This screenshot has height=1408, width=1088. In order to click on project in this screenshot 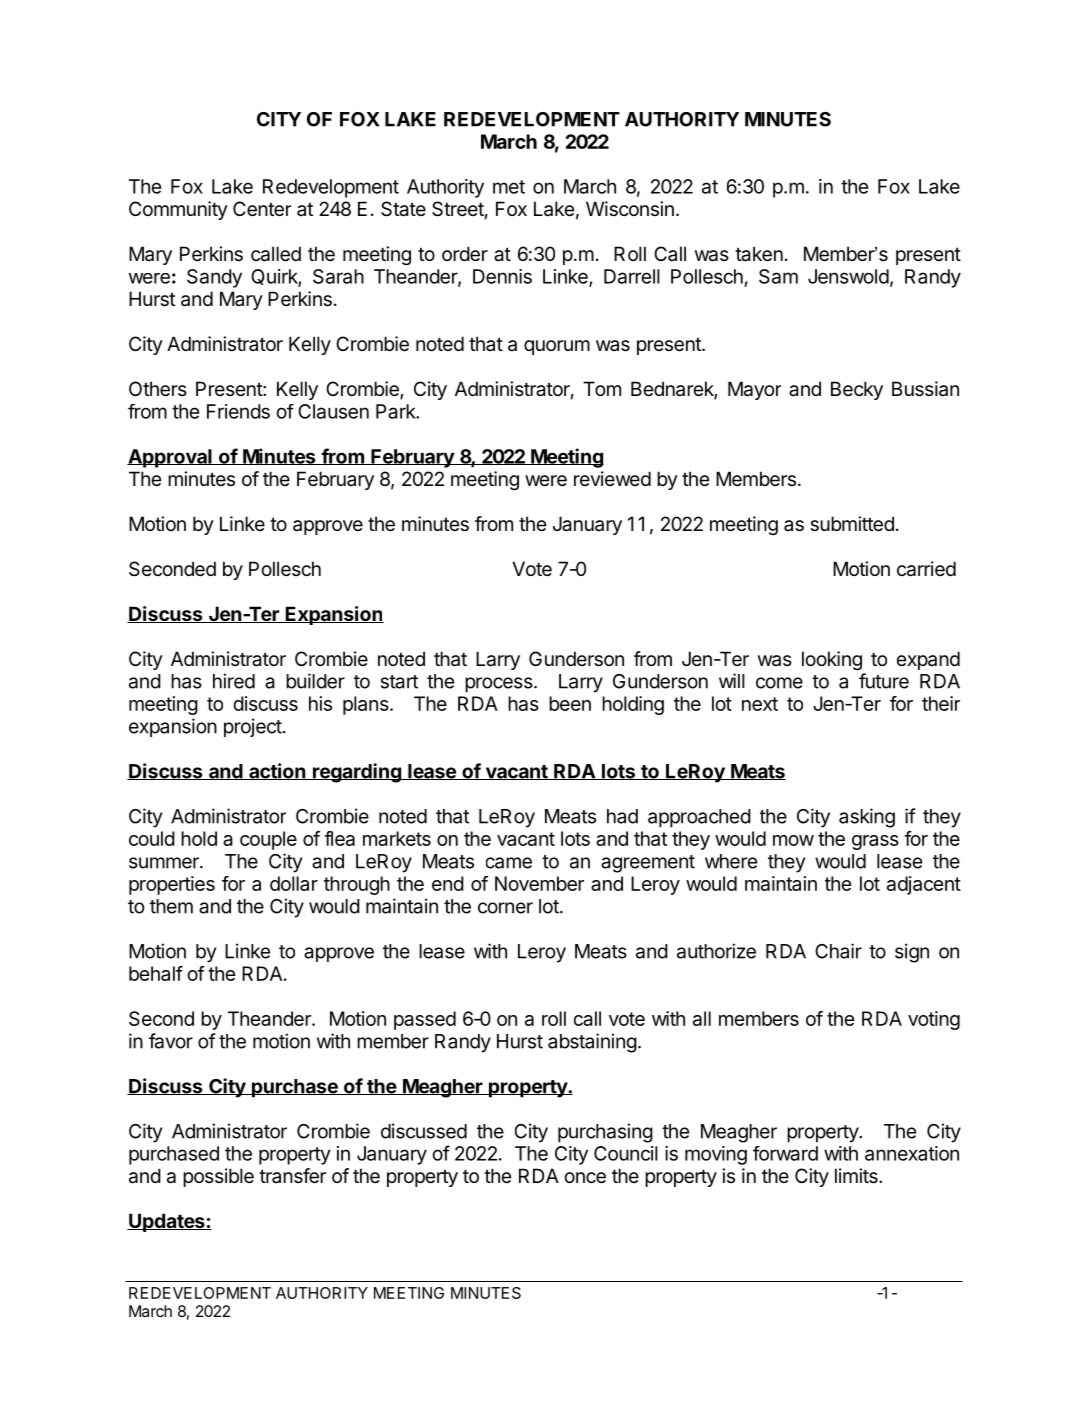, I will do `click(253, 727)`.
